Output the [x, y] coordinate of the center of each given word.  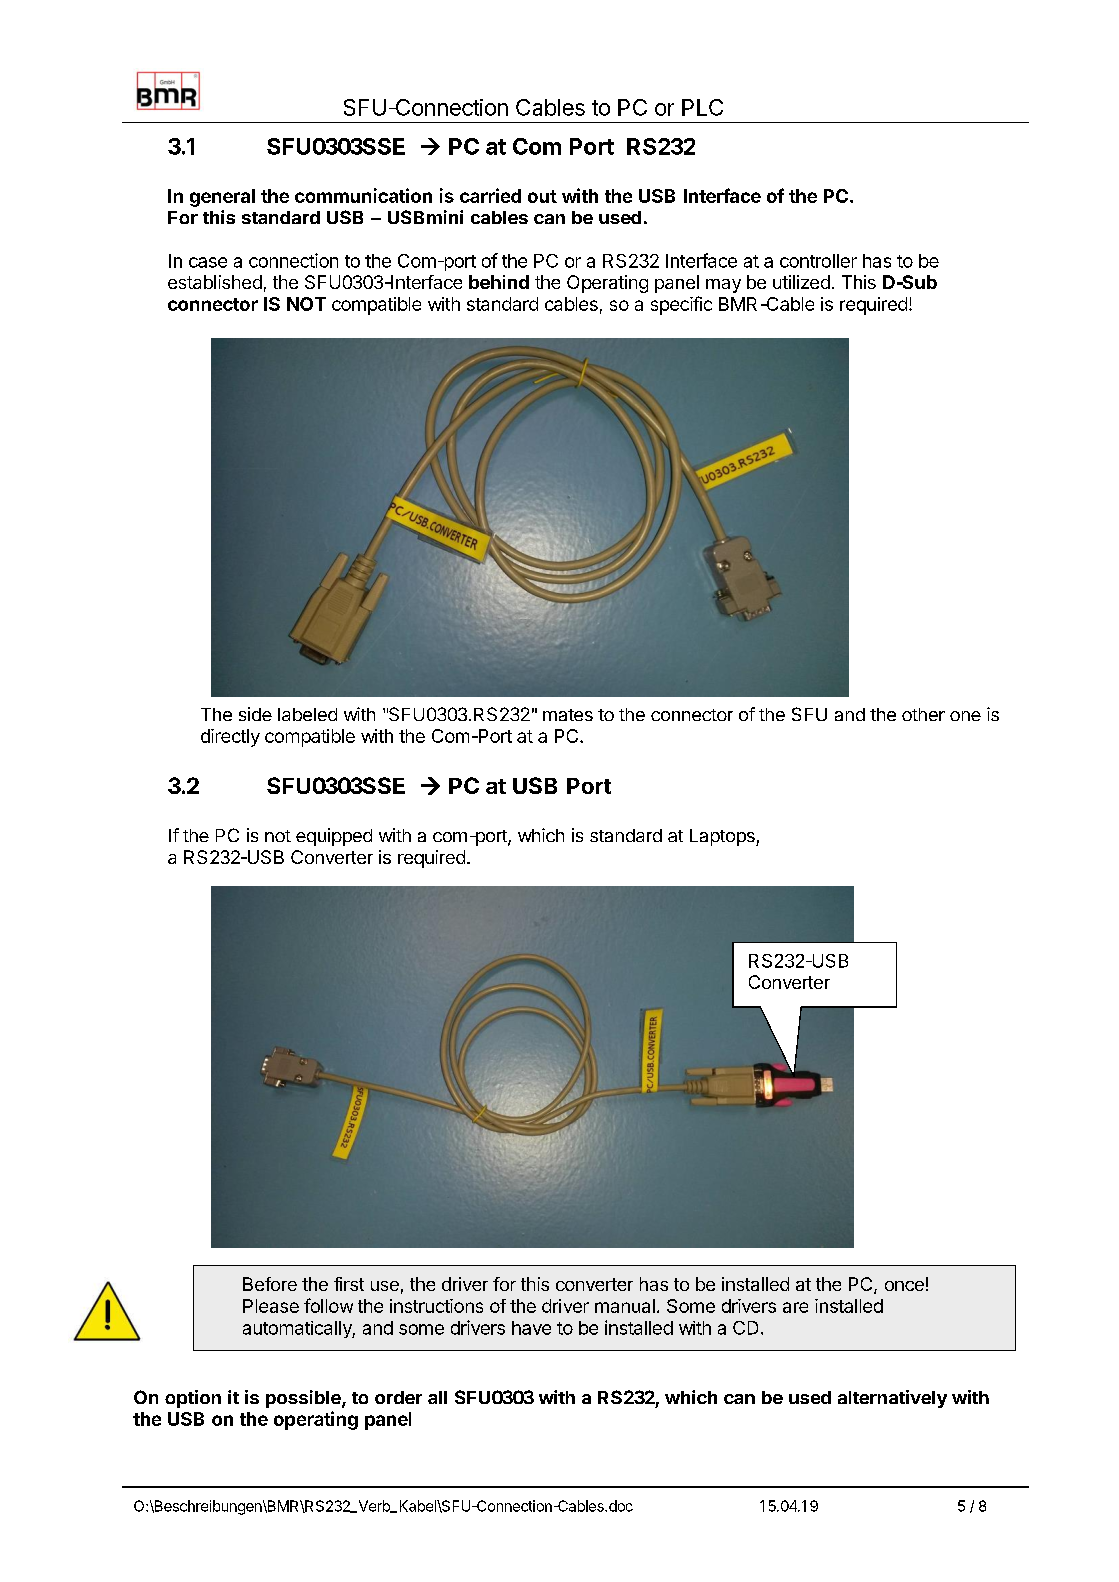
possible [304, 1399]
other [923, 714]
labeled [307, 714]
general [222, 198]
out [542, 196]
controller [818, 261]
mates [568, 715]
